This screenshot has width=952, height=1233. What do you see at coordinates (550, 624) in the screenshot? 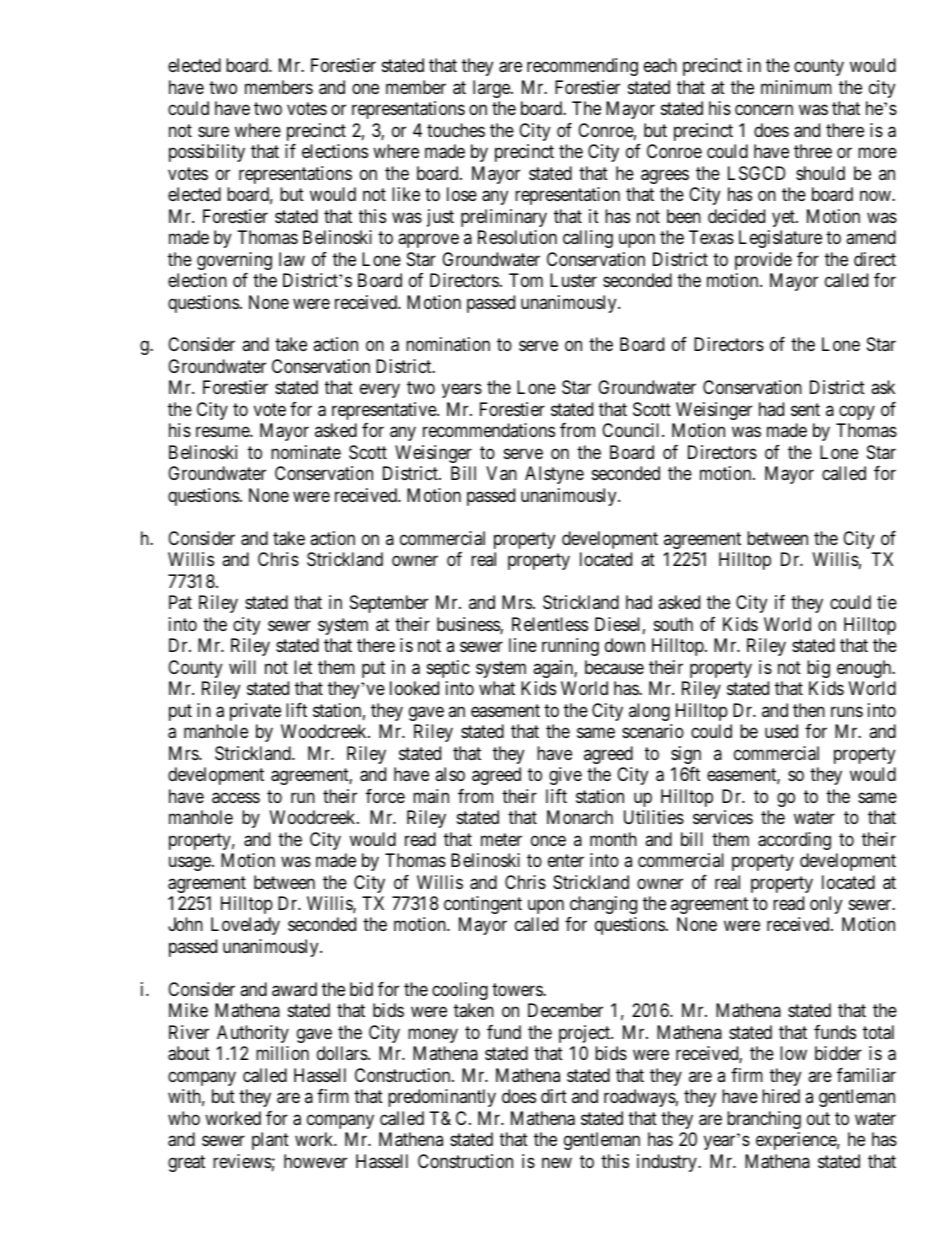
I see `Relentless` at bounding box center [550, 624].
